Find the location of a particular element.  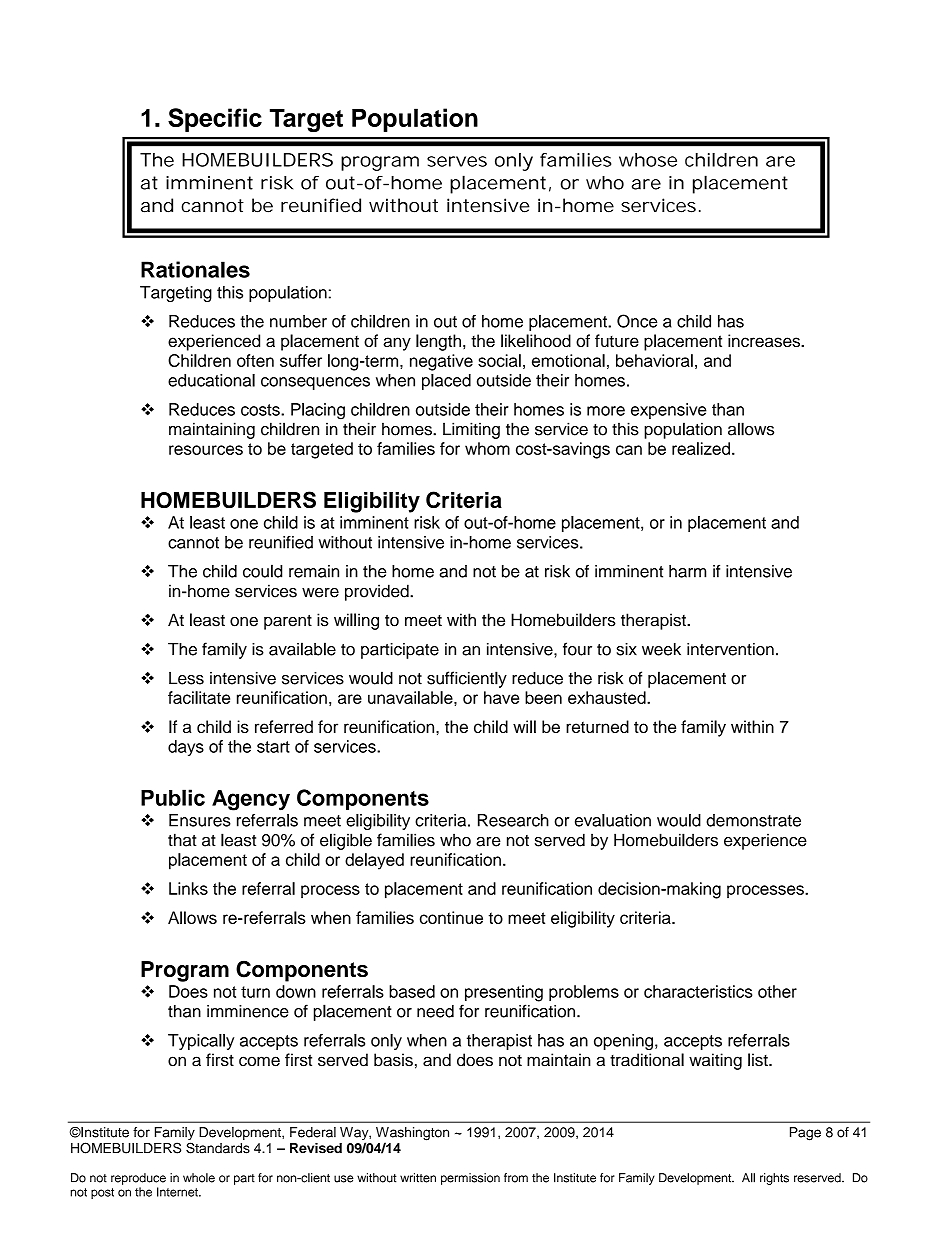

whole is located at coordinates (199, 1178).
